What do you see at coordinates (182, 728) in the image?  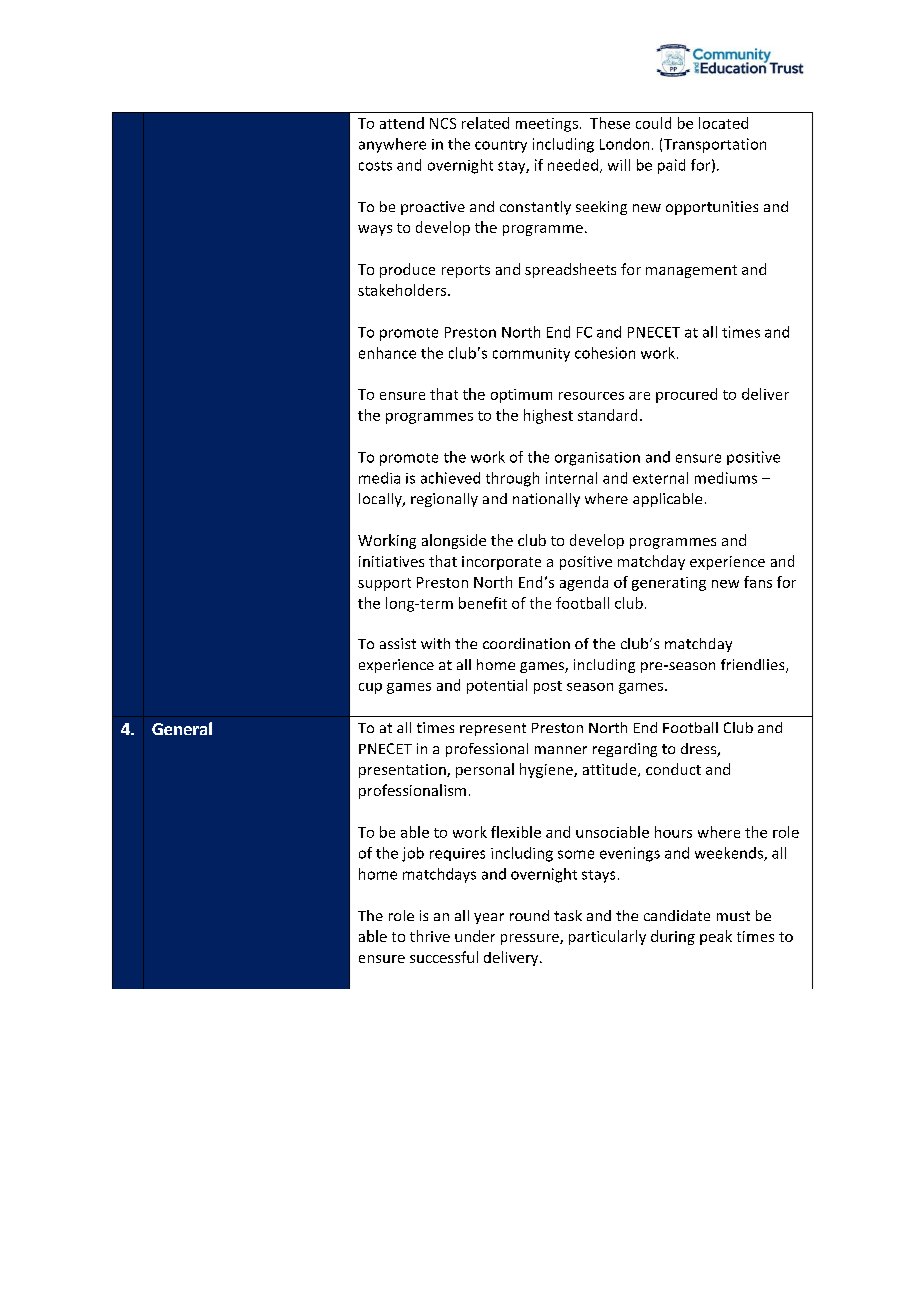 I see `General` at bounding box center [182, 728].
